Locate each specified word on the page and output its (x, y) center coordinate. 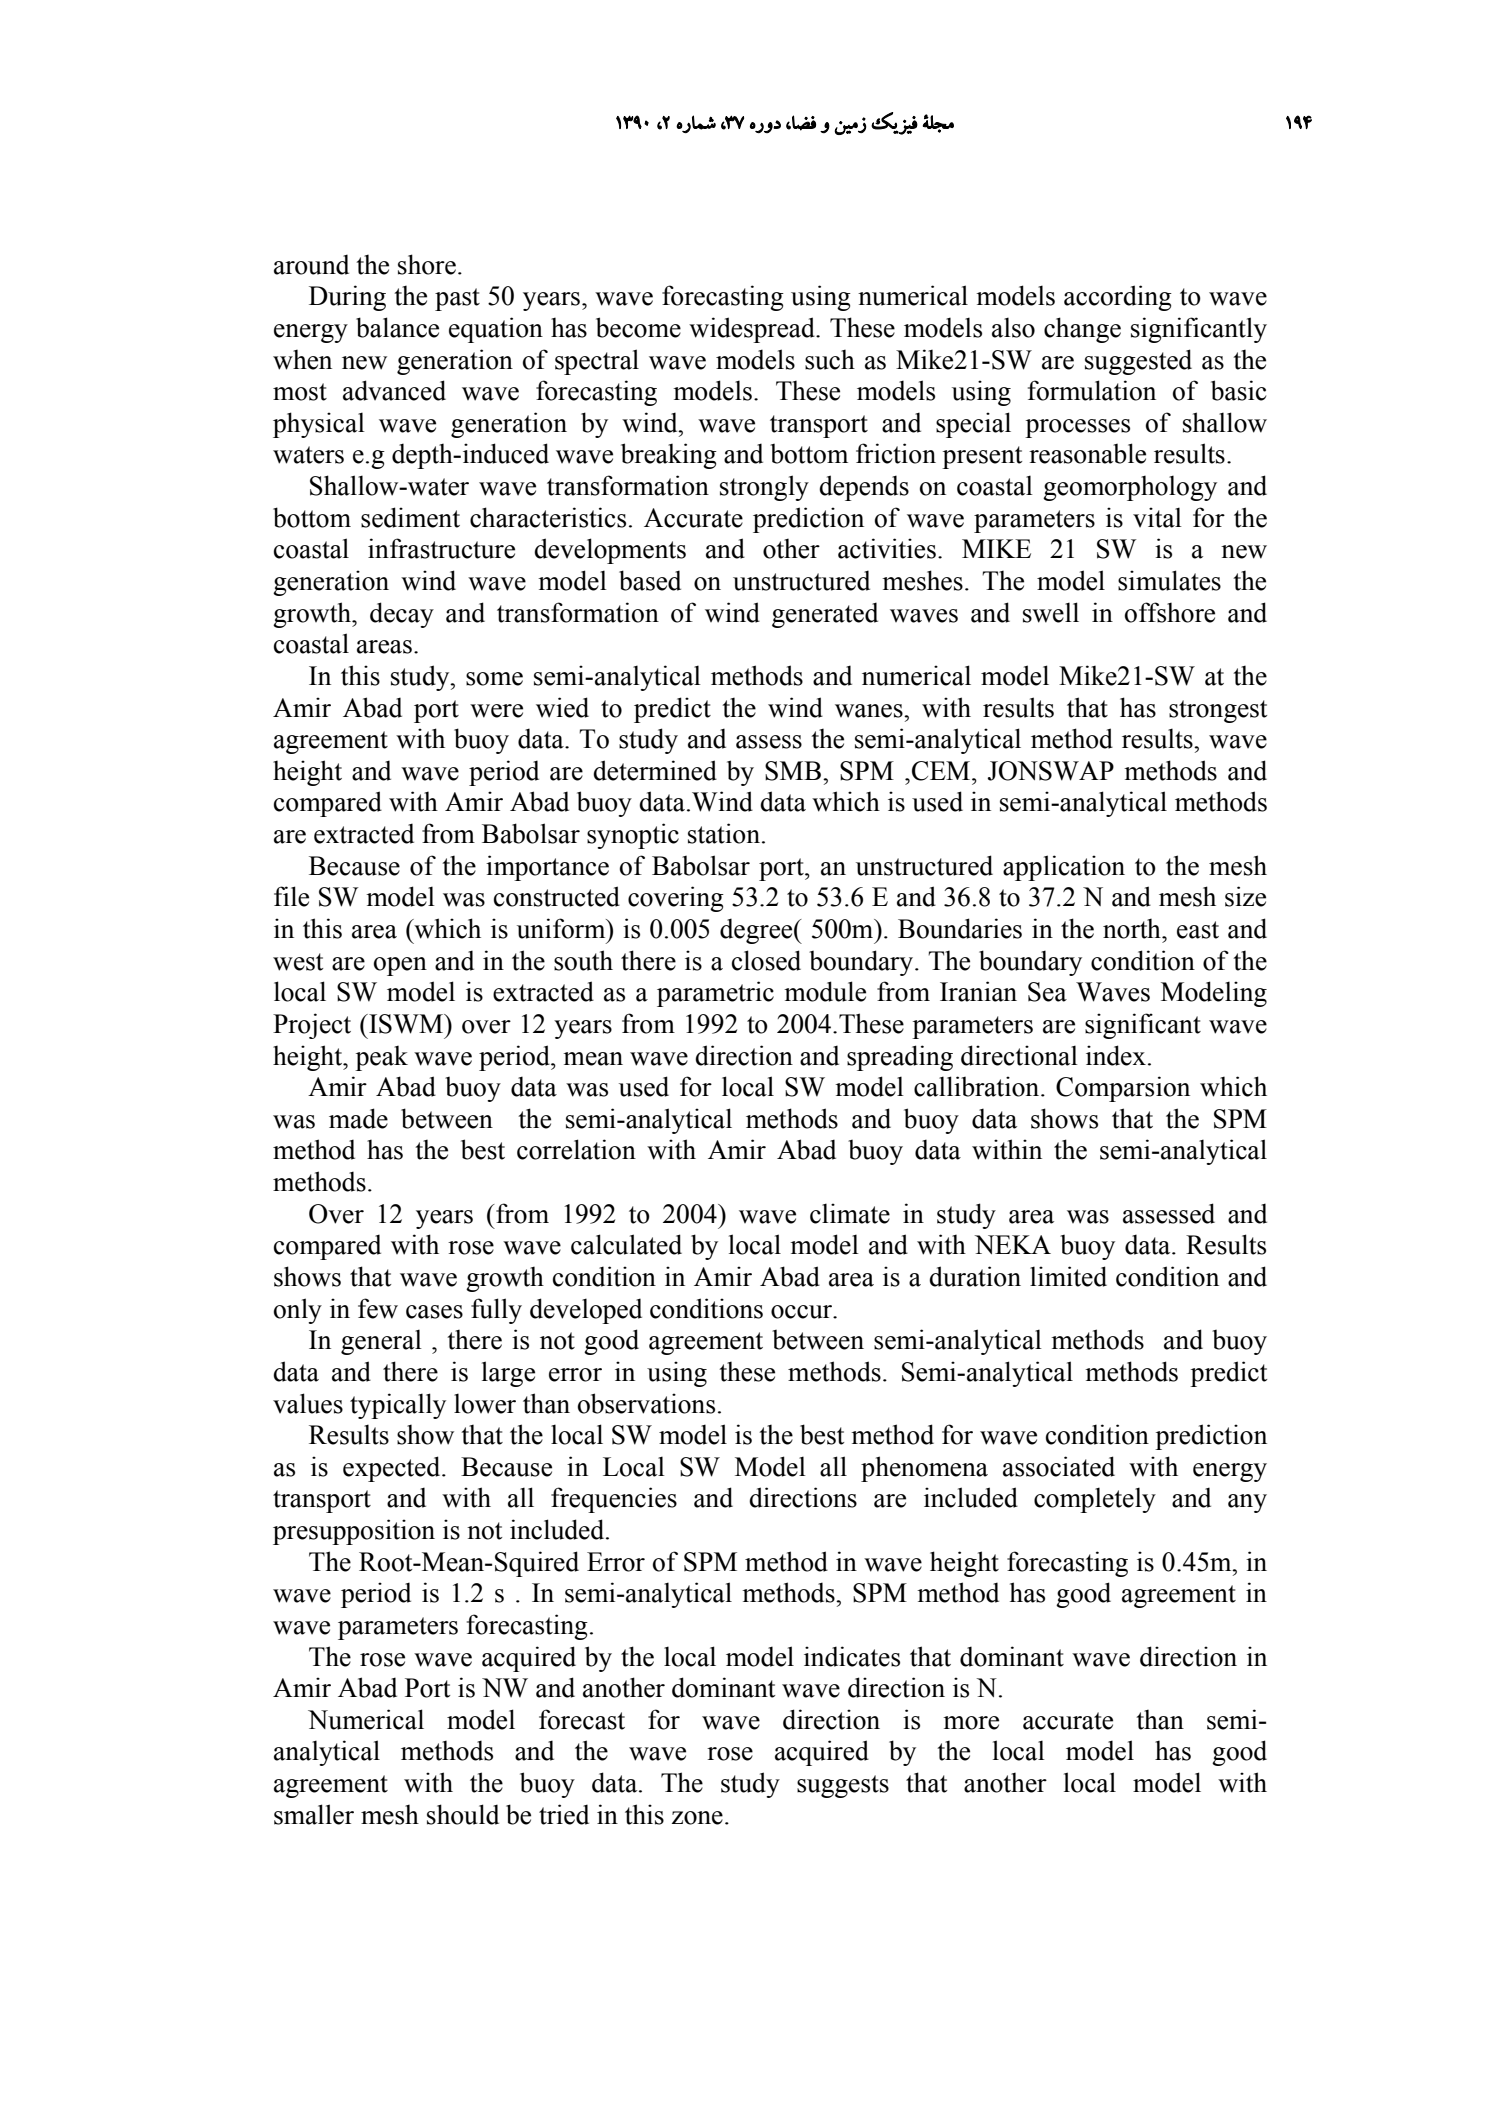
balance (397, 327)
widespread (753, 330)
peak (381, 1058)
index (1116, 1055)
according (1118, 298)
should (463, 1814)
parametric (715, 994)
